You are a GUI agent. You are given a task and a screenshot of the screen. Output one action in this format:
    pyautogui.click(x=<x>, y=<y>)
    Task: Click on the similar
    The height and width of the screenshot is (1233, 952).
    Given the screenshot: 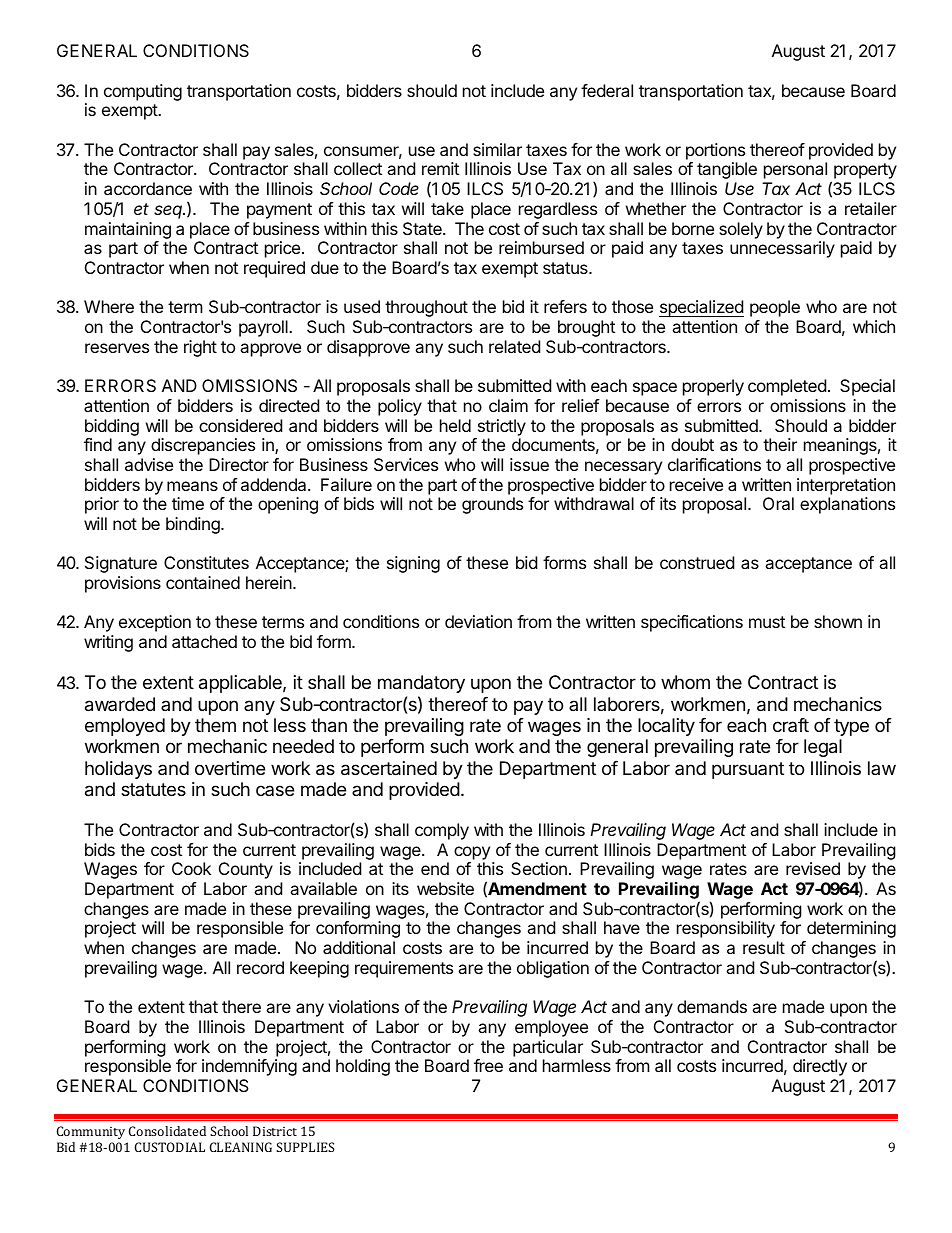 What is the action you would take?
    pyautogui.click(x=497, y=149)
